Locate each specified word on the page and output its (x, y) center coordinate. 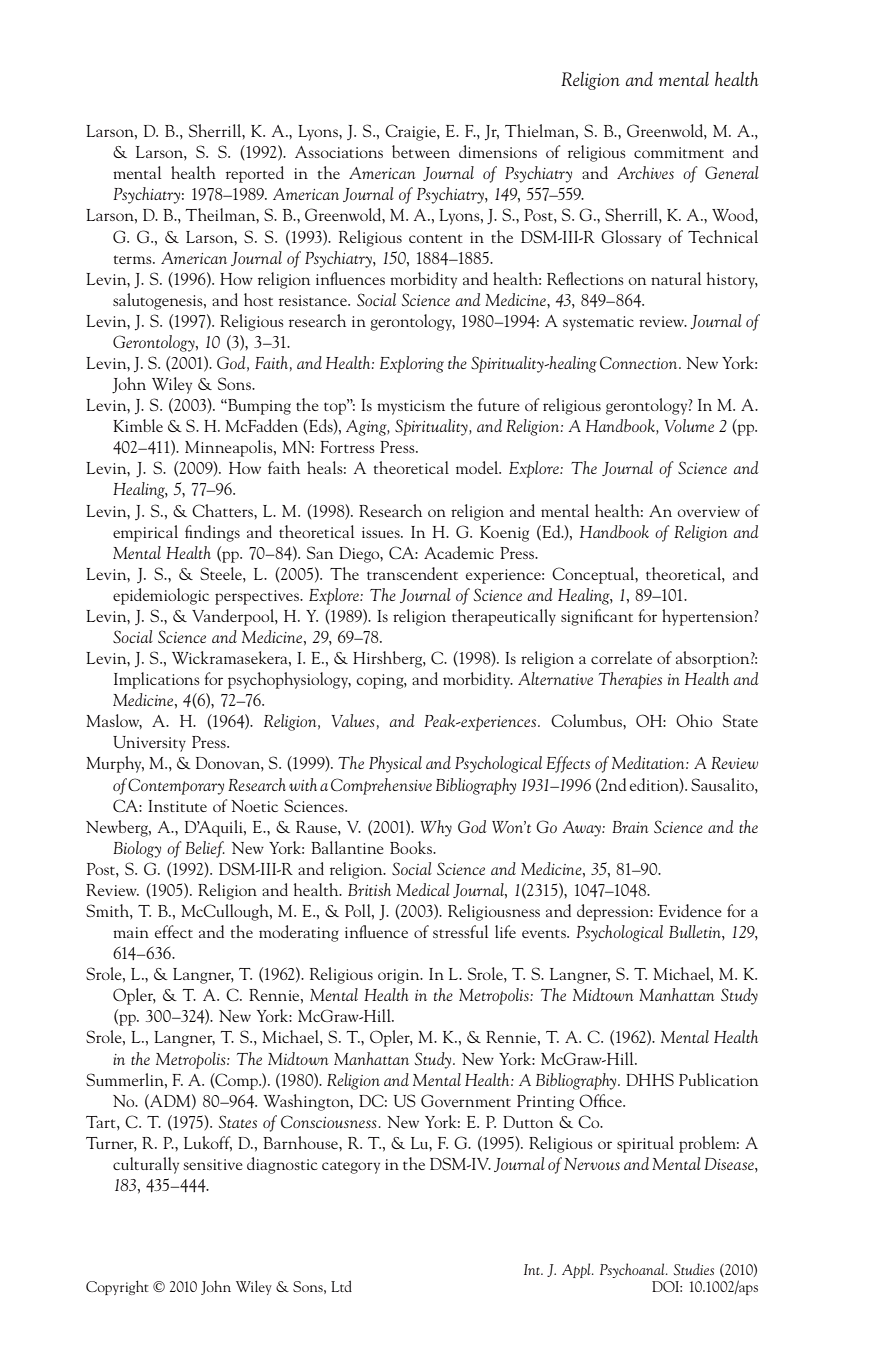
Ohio (694, 720)
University (149, 744)
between (421, 151)
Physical (395, 764)
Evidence (690, 910)
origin (400, 976)
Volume (689, 425)
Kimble (138, 425)
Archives (645, 172)
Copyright (117, 1287)
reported (255, 174)
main (131, 932)
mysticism (411, 407)
